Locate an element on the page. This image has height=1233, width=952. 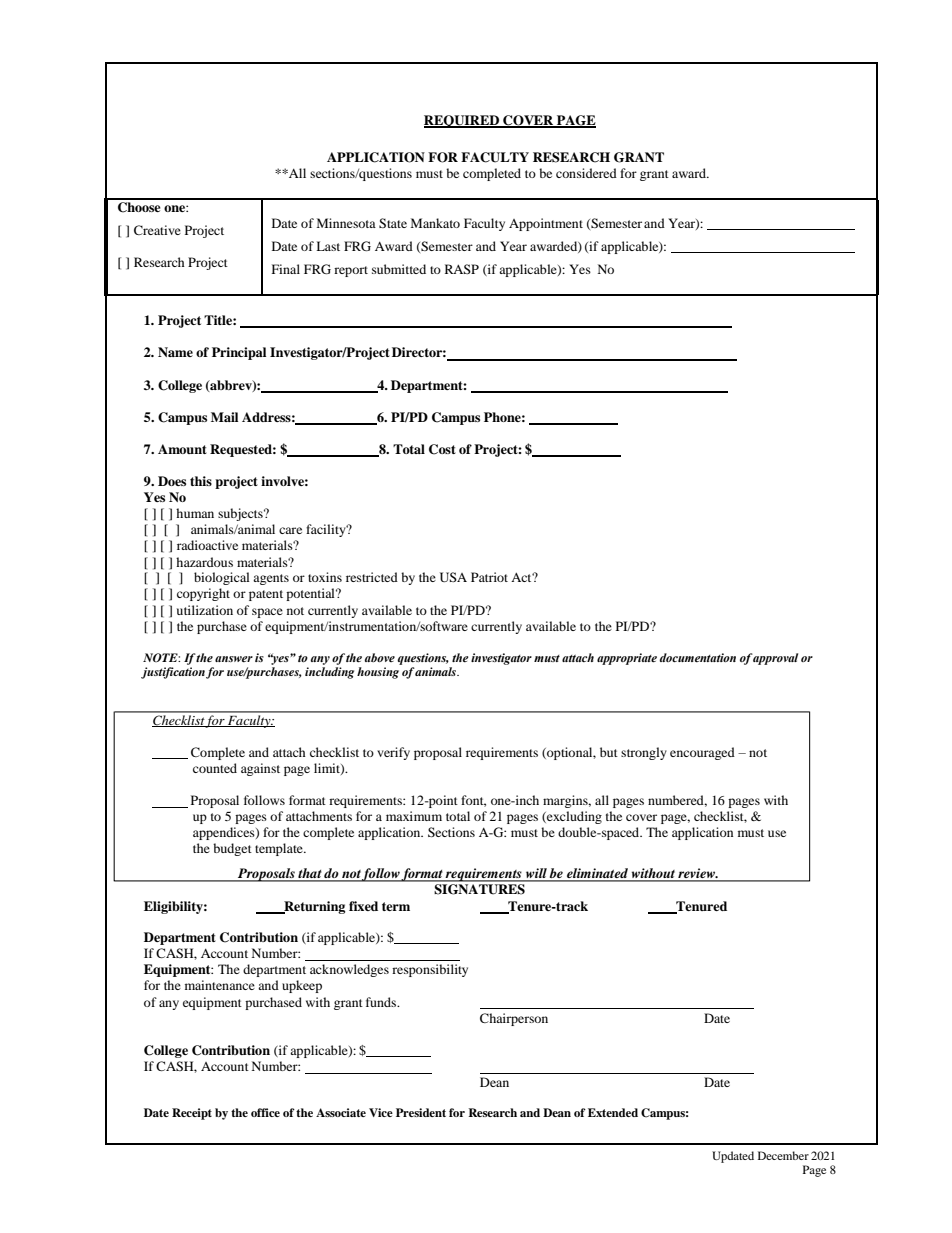
REQUIRED is located at coordinates (462, 121).
